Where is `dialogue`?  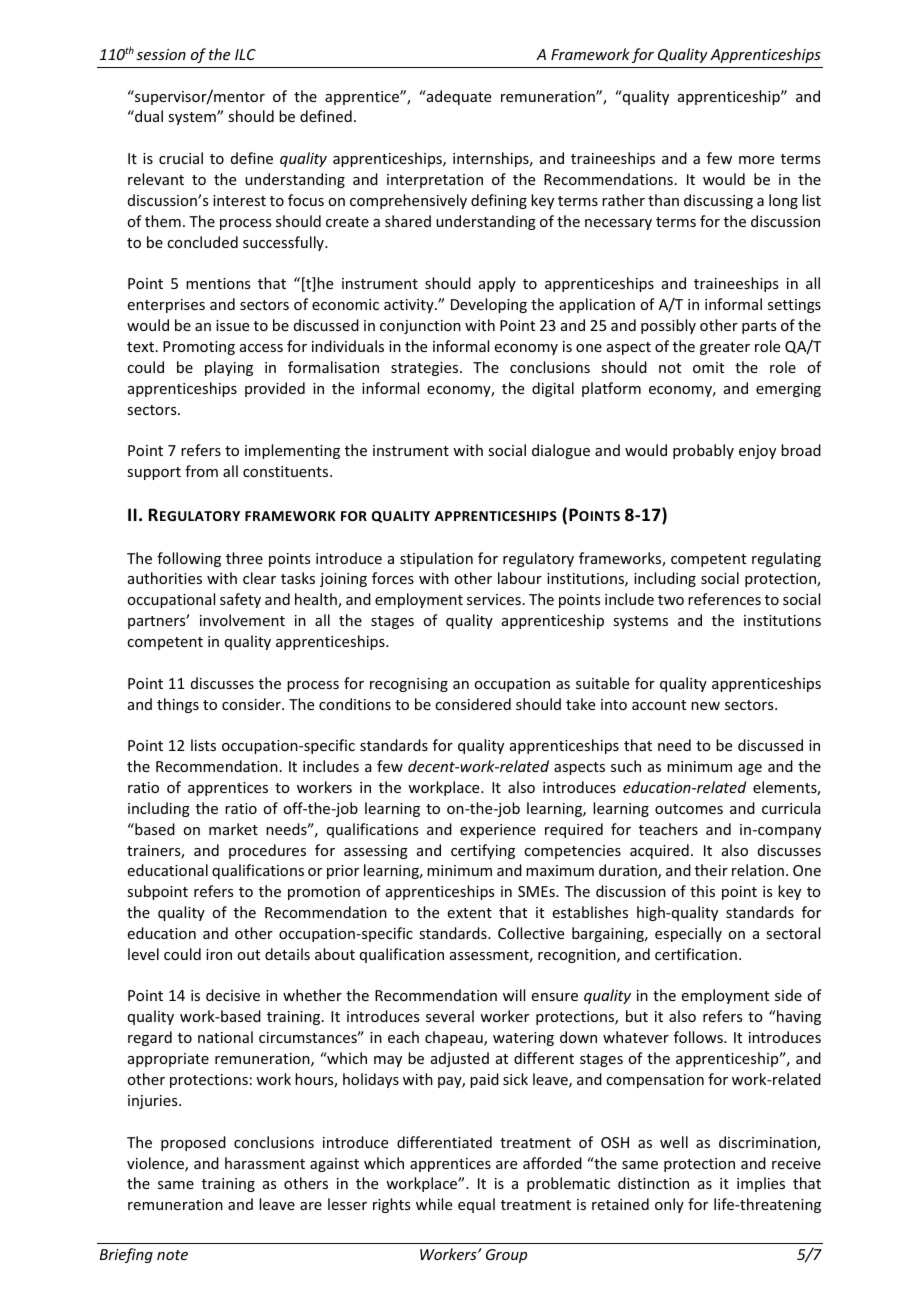
dialogue is located at coordinates (561, 451).
